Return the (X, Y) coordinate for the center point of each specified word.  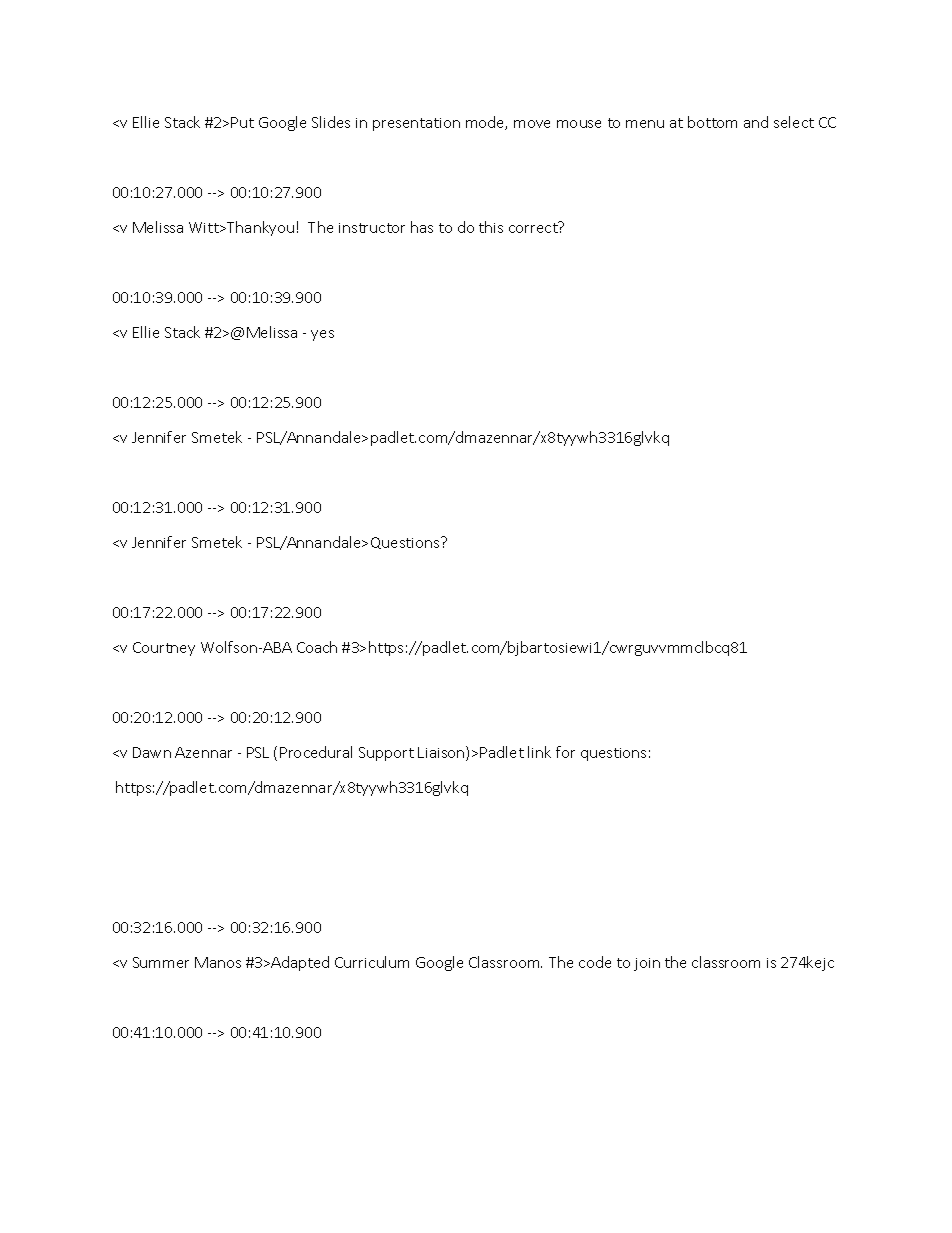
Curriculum (372, 962)
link (539, 752)
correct (534, 227)
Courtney (164, 649)
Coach (317, 647)
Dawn (152, 752)
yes (322, 335)
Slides (331, 122)
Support (386, 754)
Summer (161, 962)
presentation (416, 124)
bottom (712, 122)
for (565, 752)
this (491, 227)
